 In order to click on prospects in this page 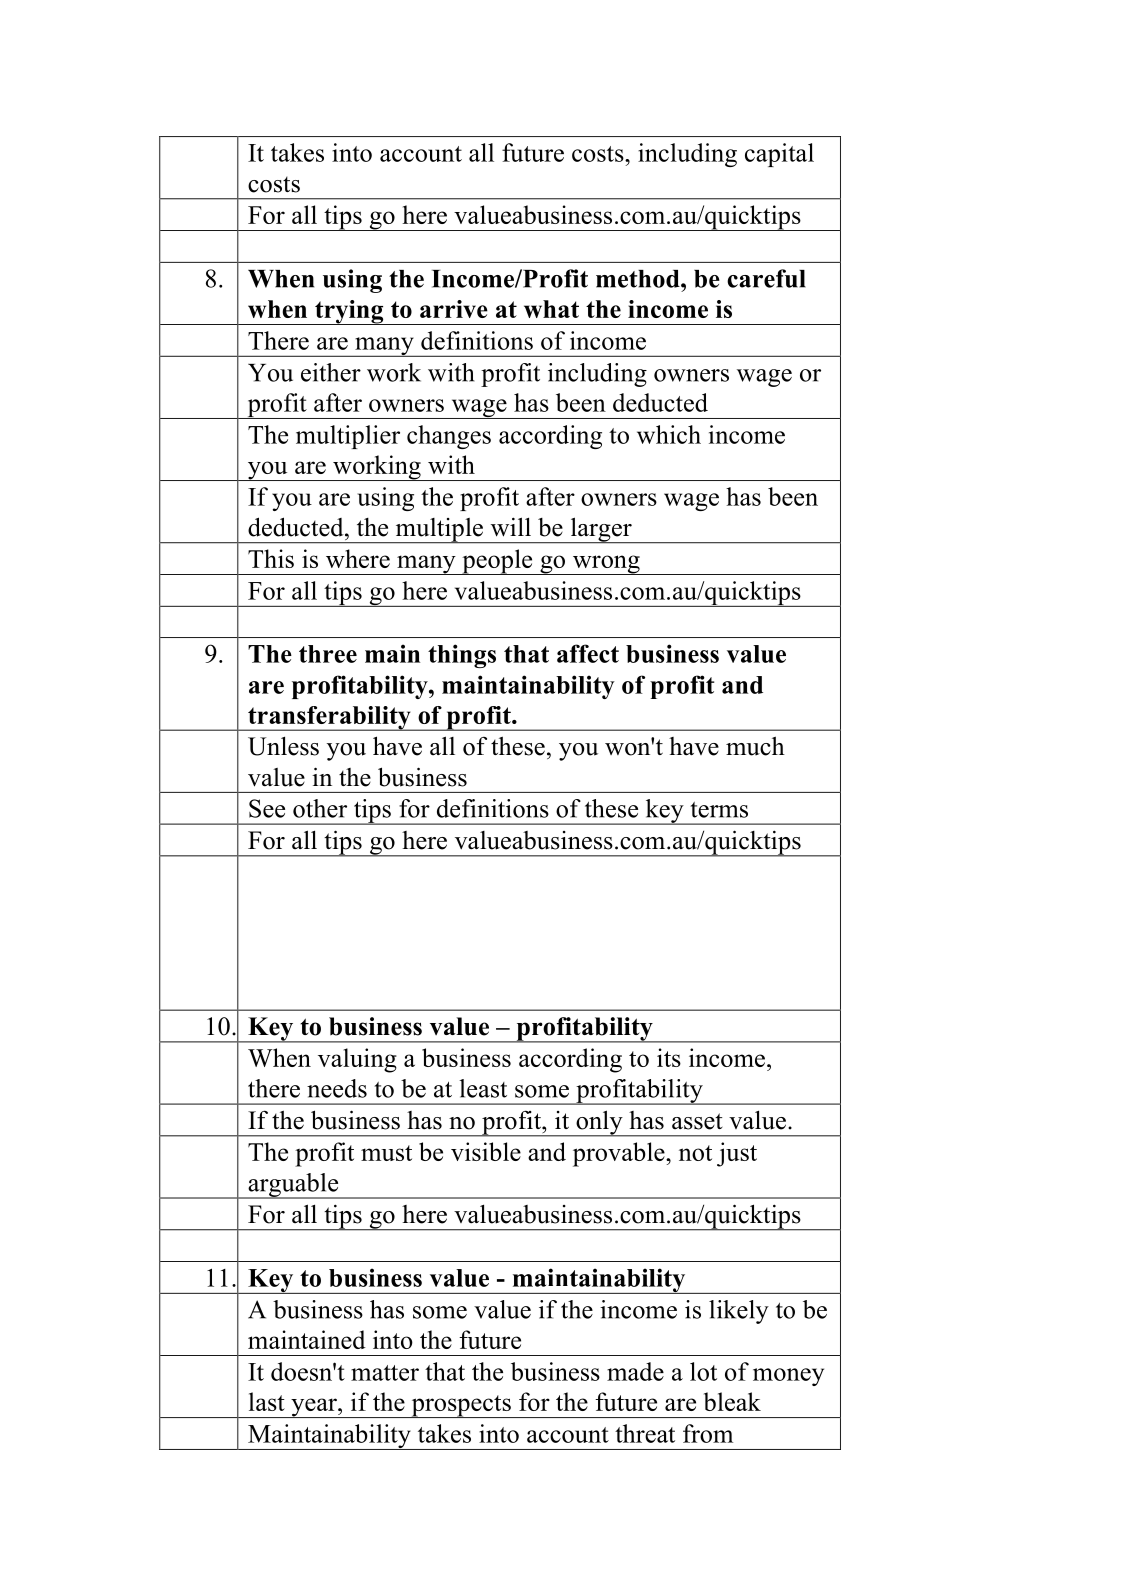, I will do `click(461, 1406)`.
